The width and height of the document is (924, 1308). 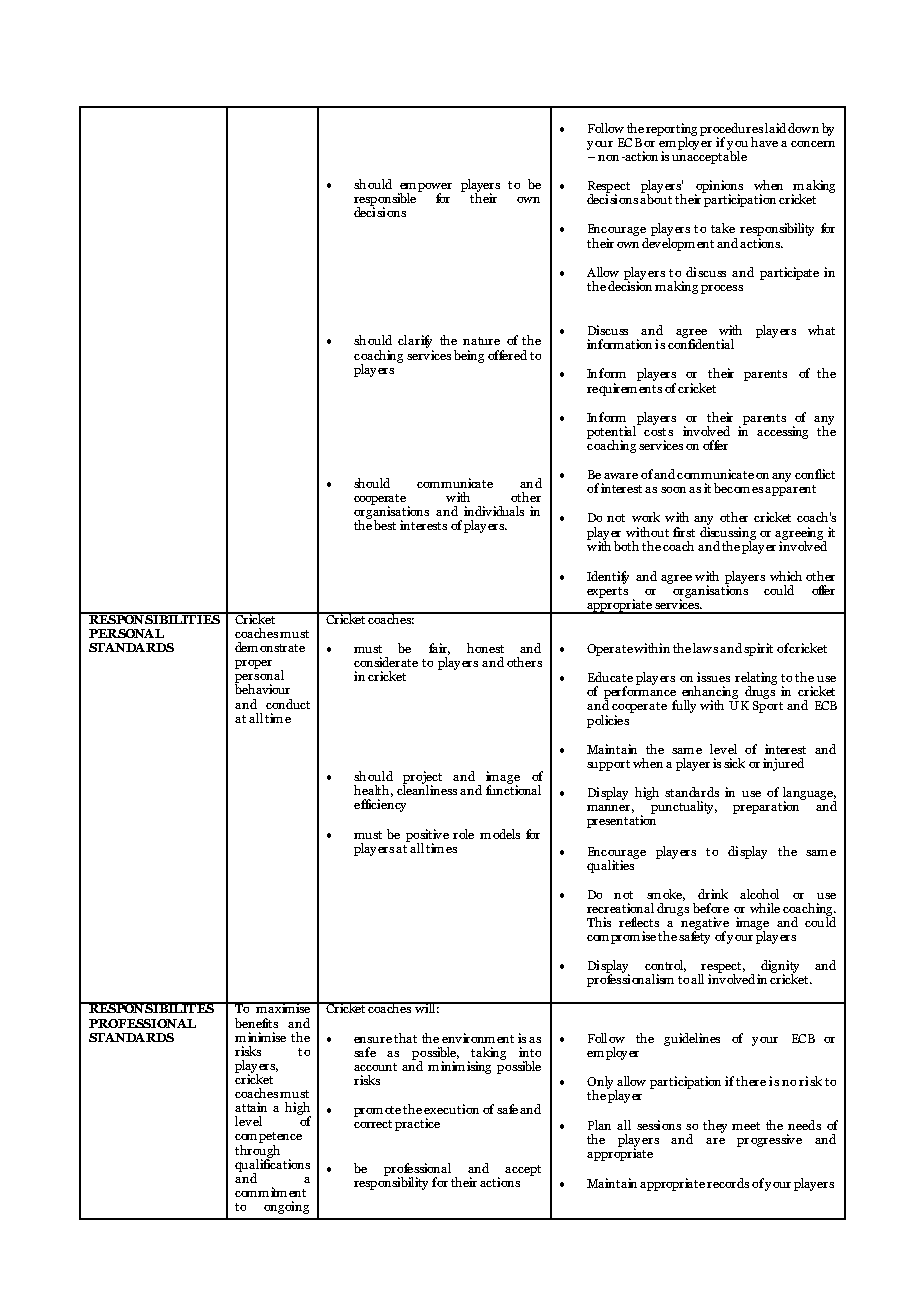 What do you see at coordinates (764, 142) in the document?
I see `have` at bounding box center [764, 142].
